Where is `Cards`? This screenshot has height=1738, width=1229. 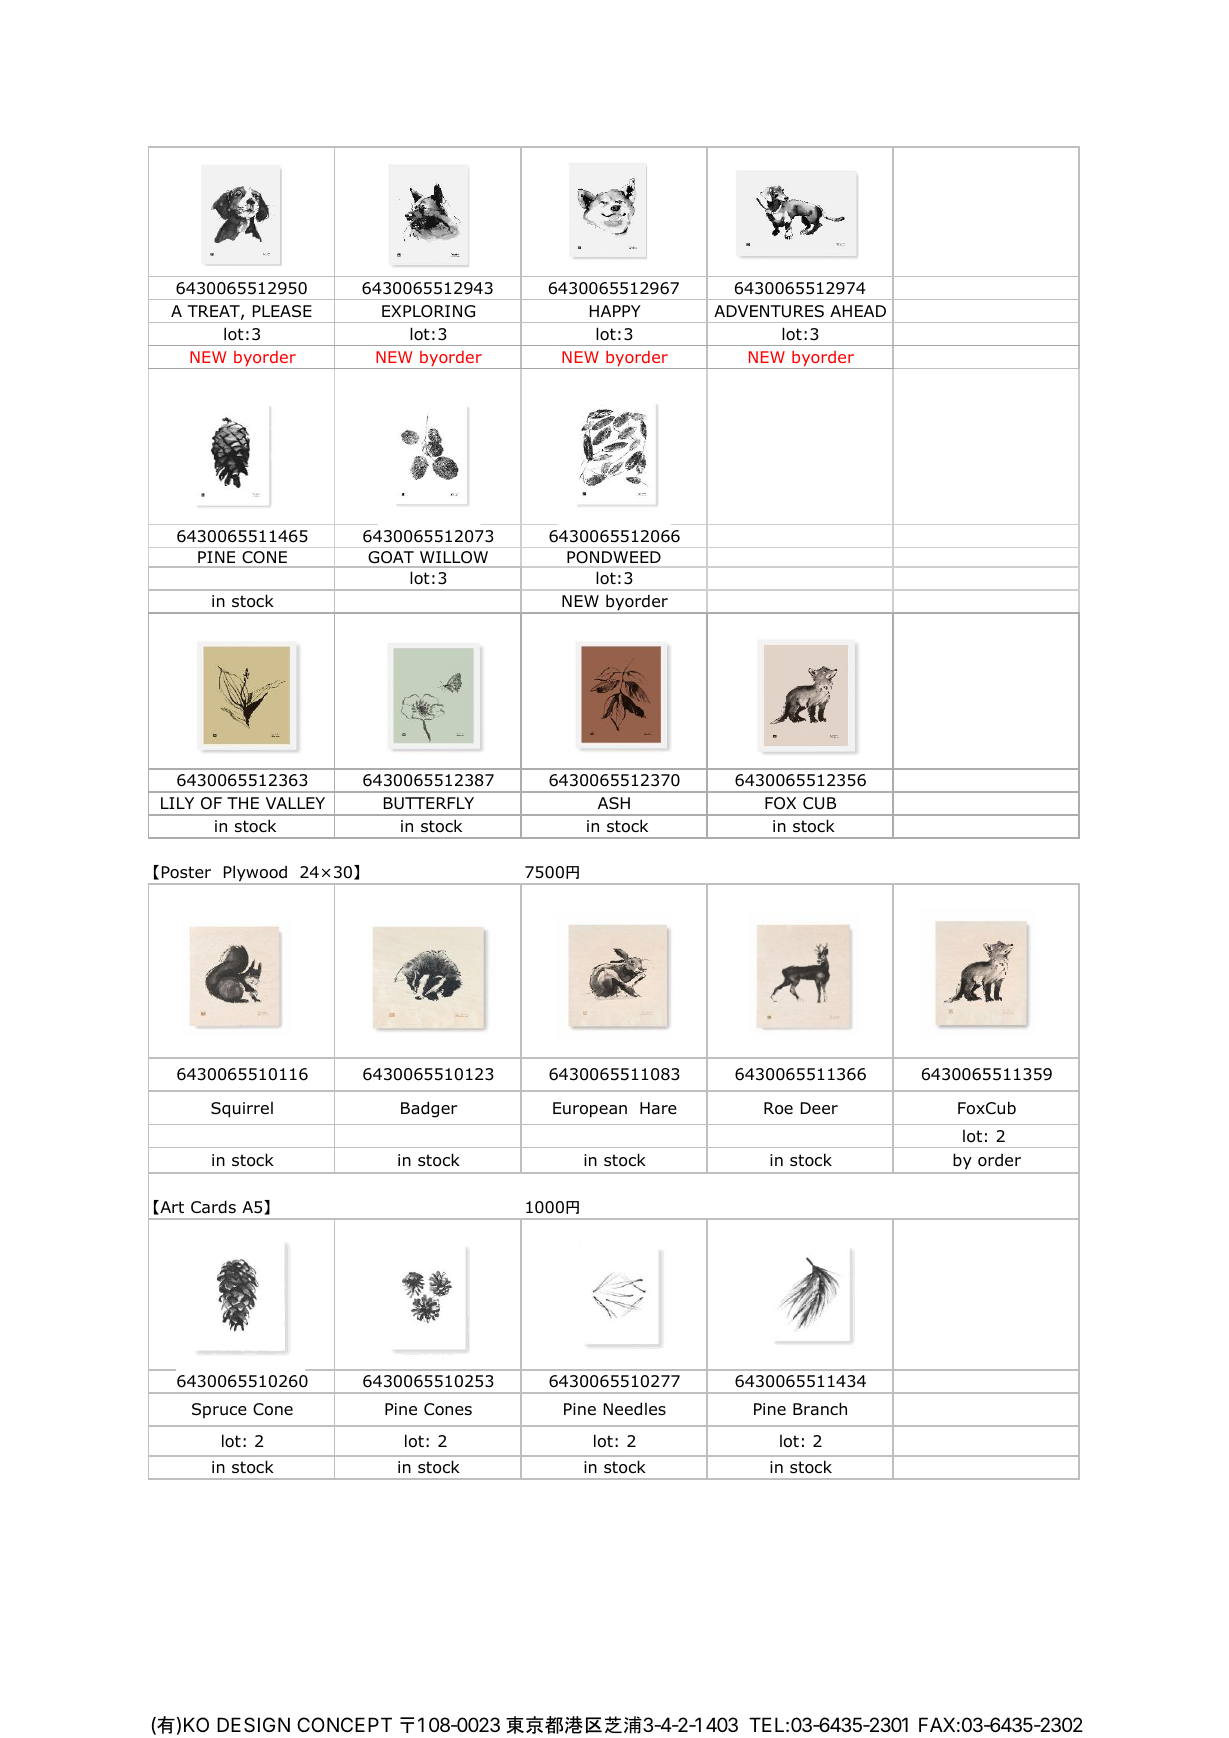
Cards is located at coordinates (213, 1207).
